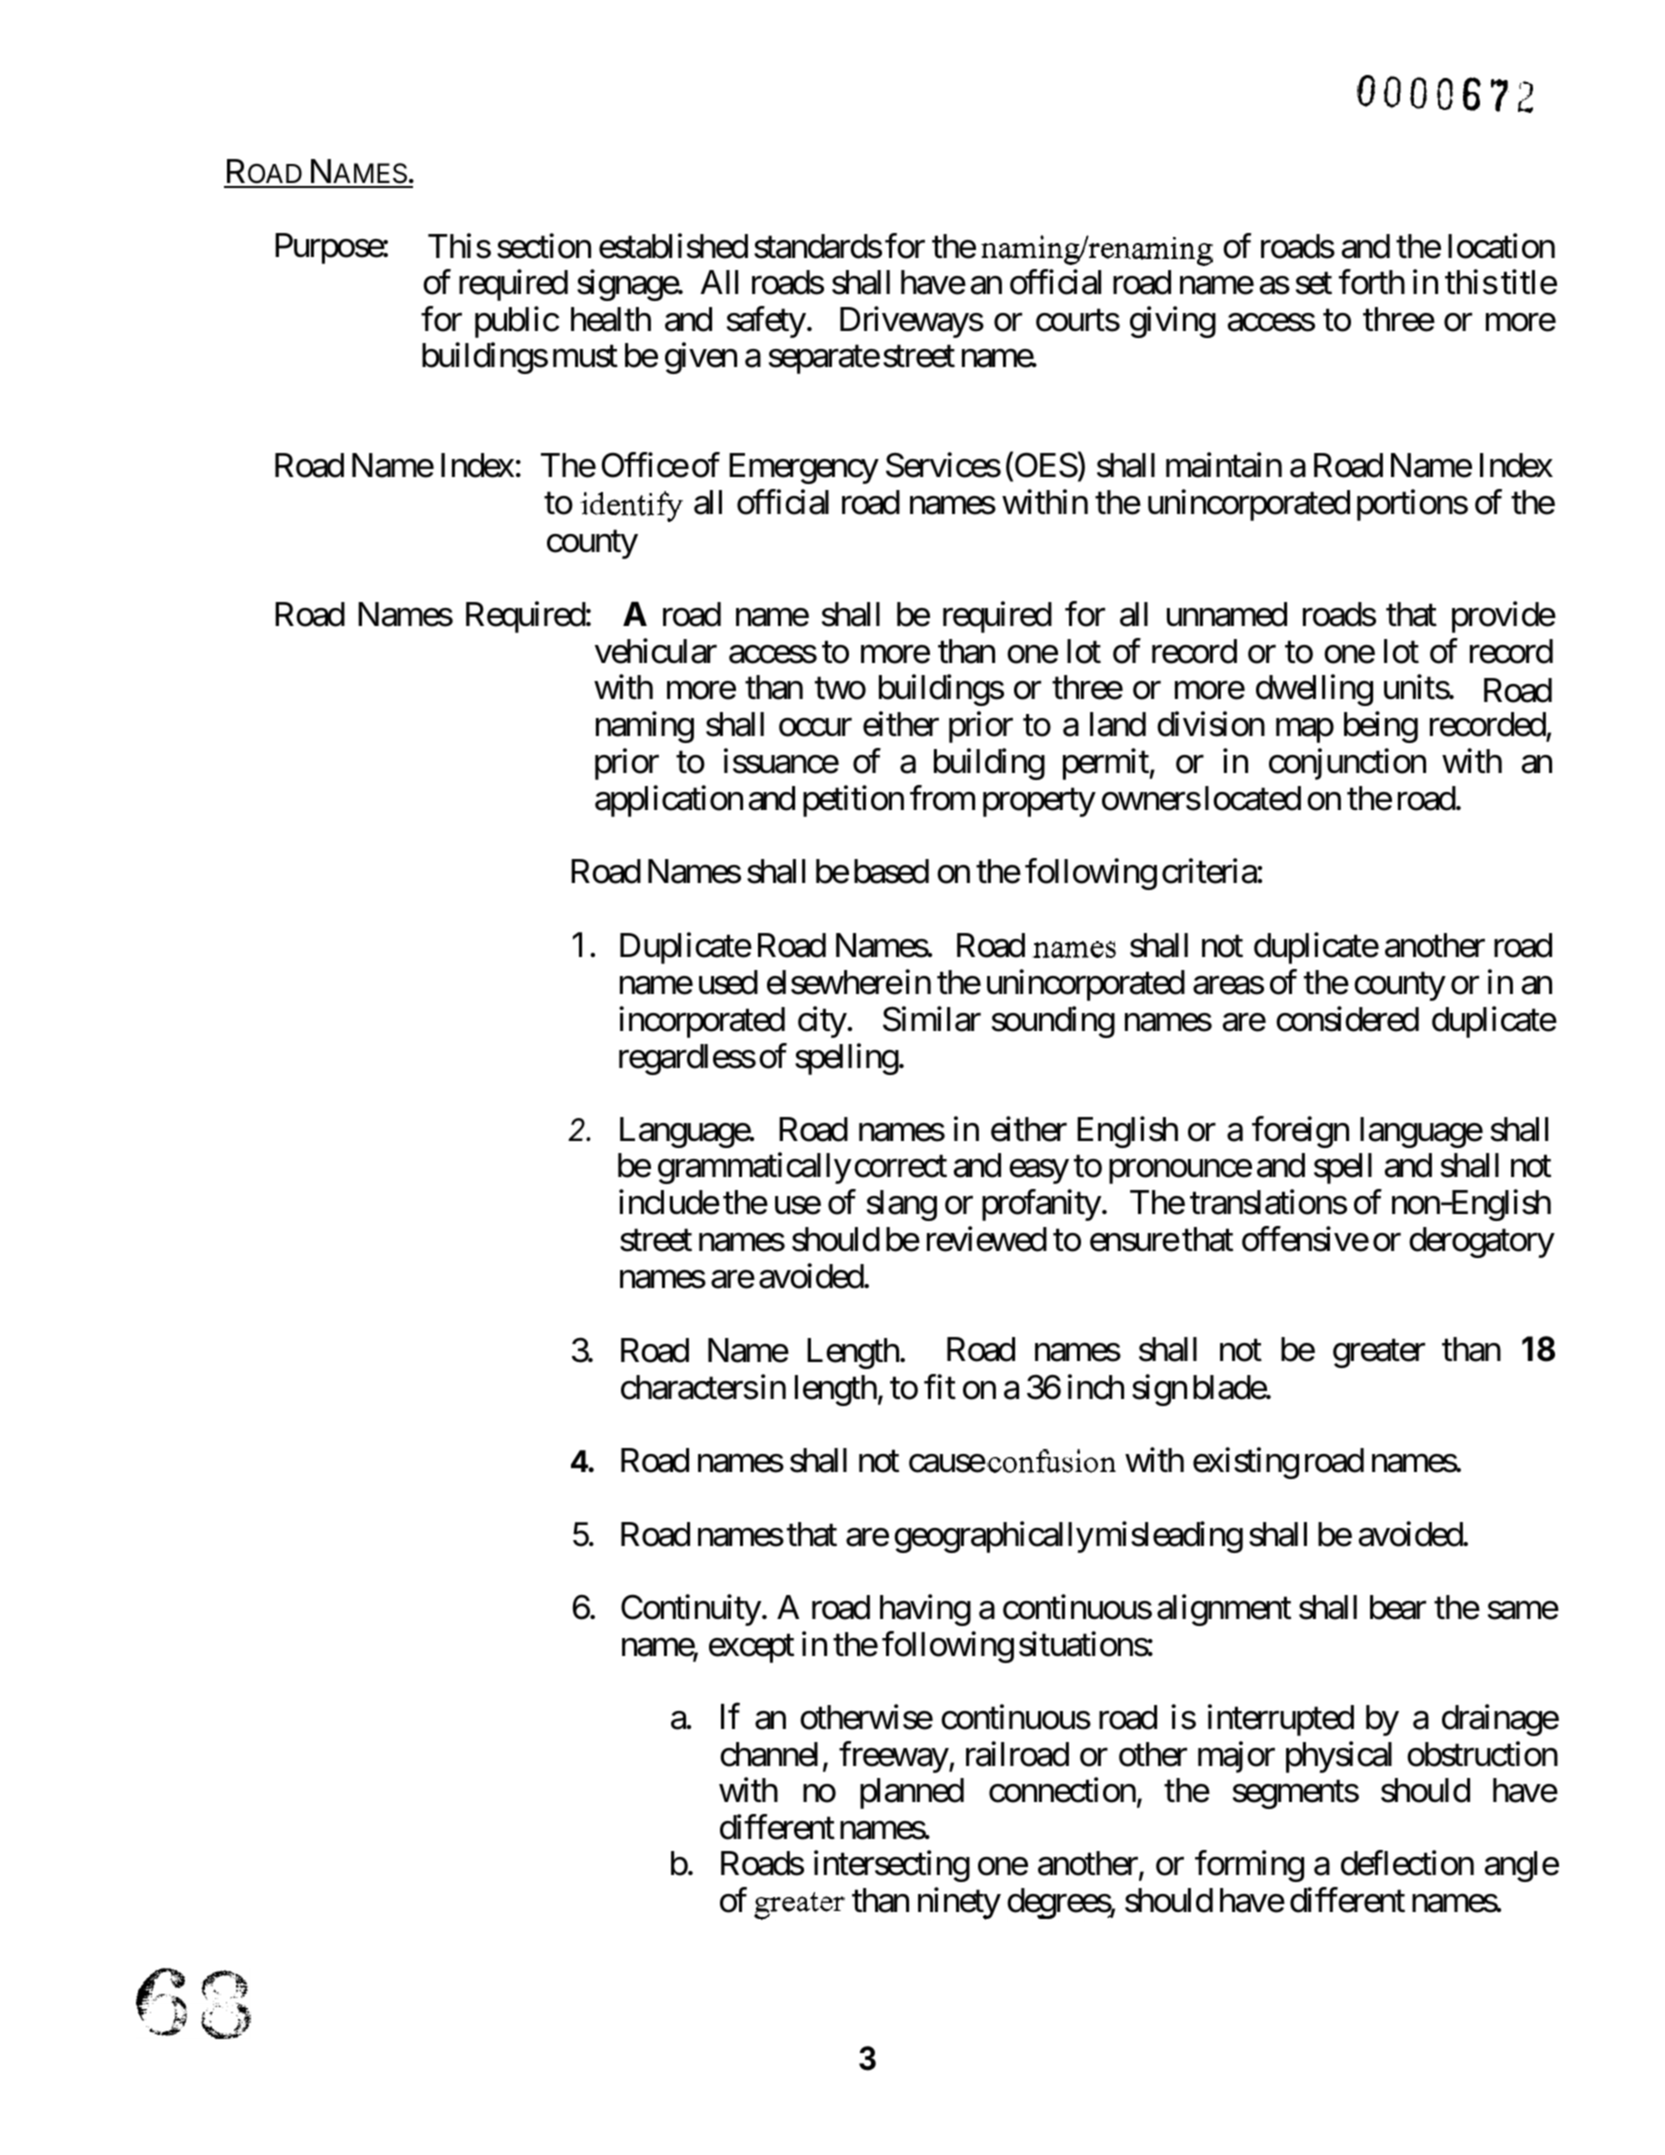 The width and height of the page is (1665, 2155). What do you see at coordinates (669, 801) in the page?
I see `application` at bounding box center [669, 801].
